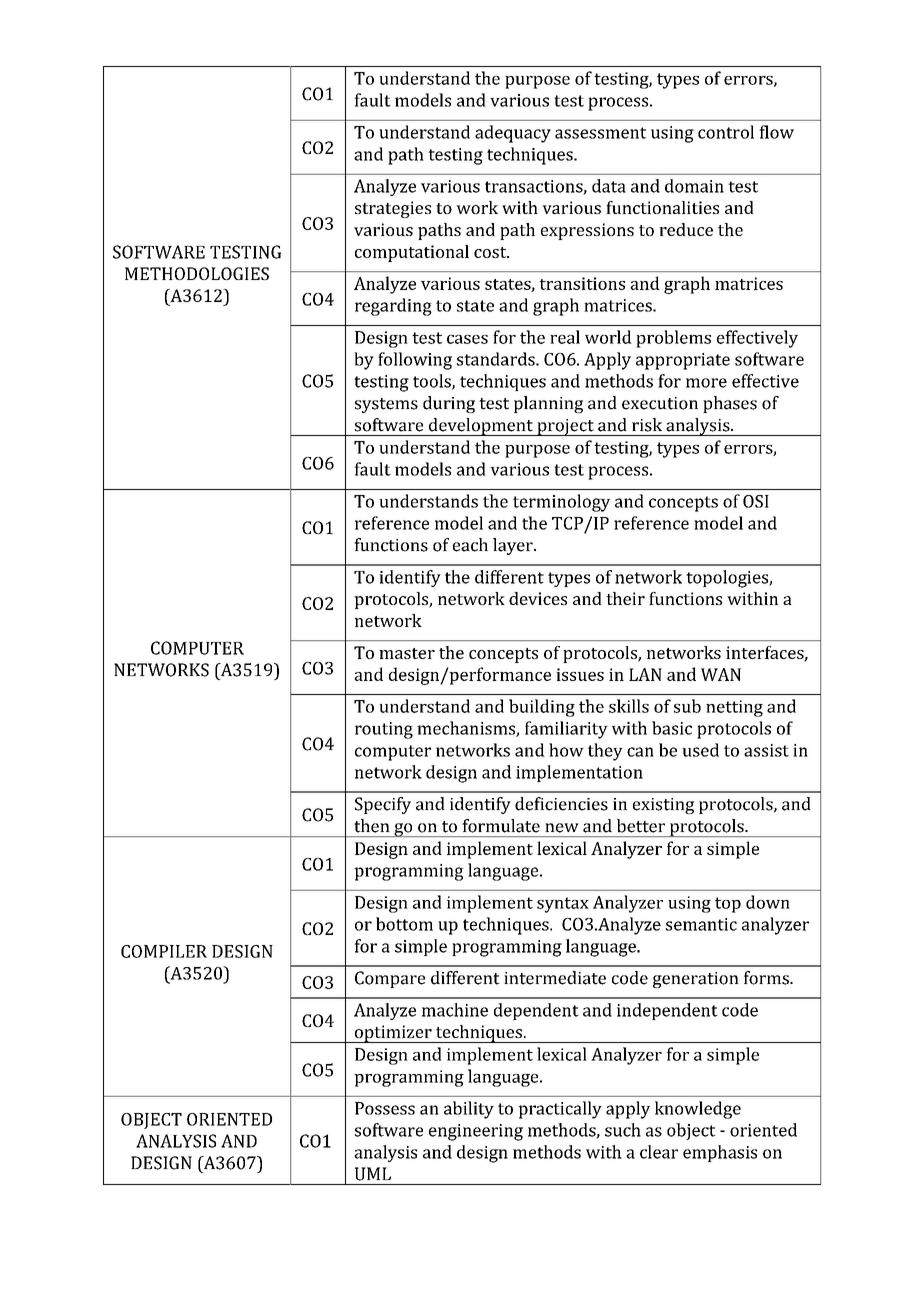  I want to click on emphasis, so click(720, 1153).
